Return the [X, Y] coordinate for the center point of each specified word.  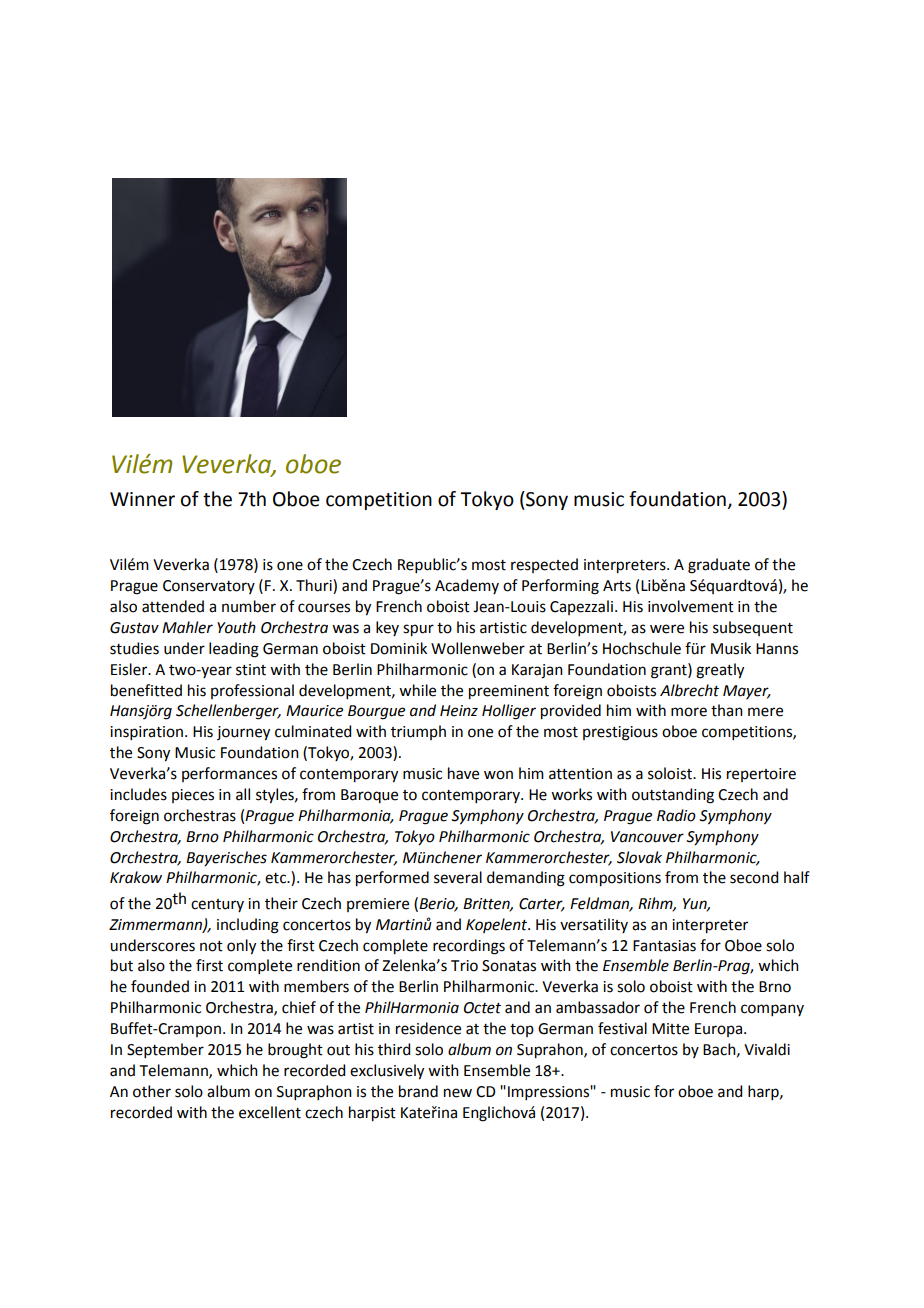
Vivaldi [767, 1049]
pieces [193, 796]
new [458, 1093]
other [152, 1091]
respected [544, 565]
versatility [594, 925]
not [211, 946]
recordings [469, 947]
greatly [720, 671]
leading [234, 650]
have [463, 773]
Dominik [399, 648]
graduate [719, 566]
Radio [676, 815]
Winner [142, 499]
